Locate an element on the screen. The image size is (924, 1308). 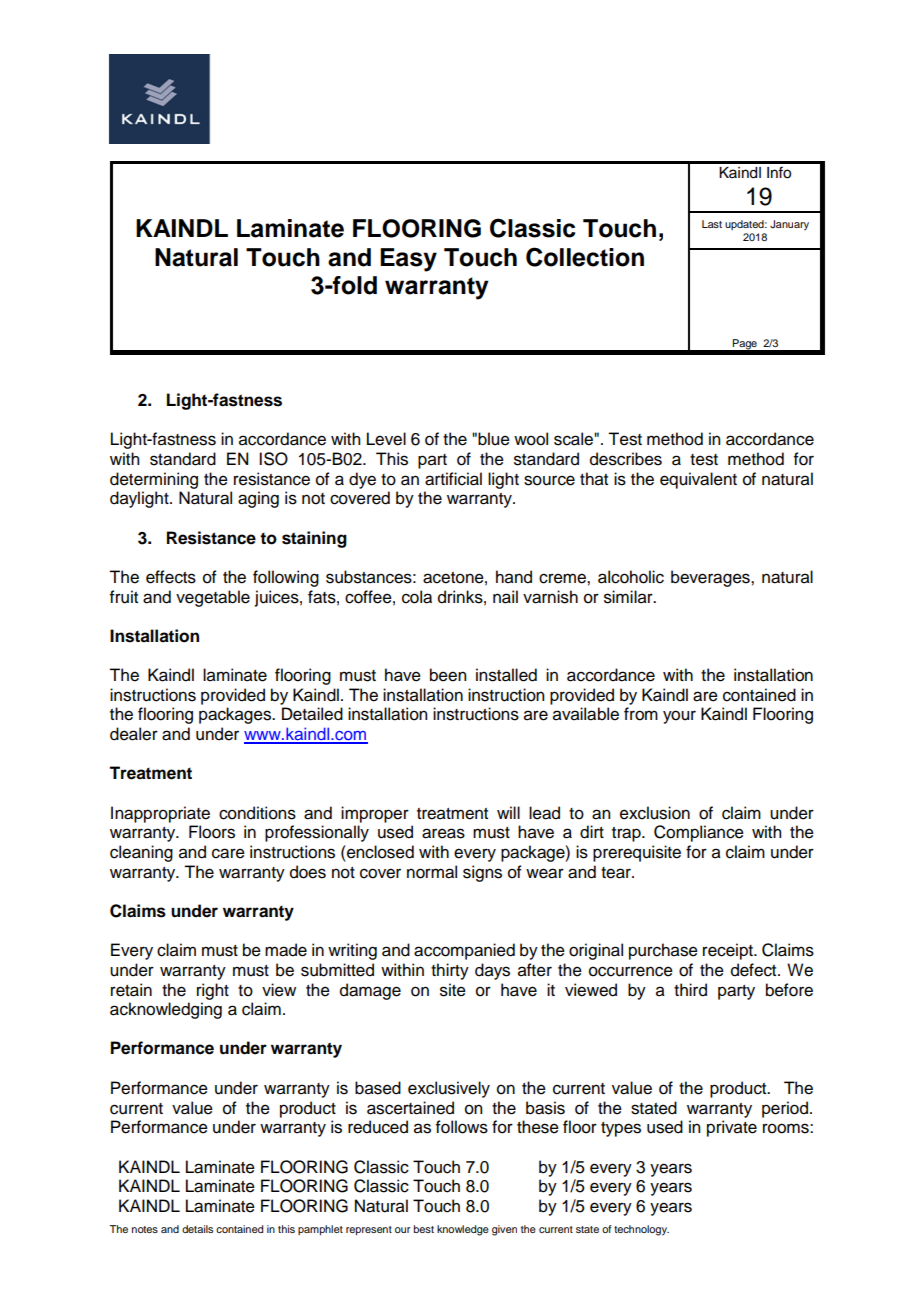
Last is located at coordinates (712, 224).
